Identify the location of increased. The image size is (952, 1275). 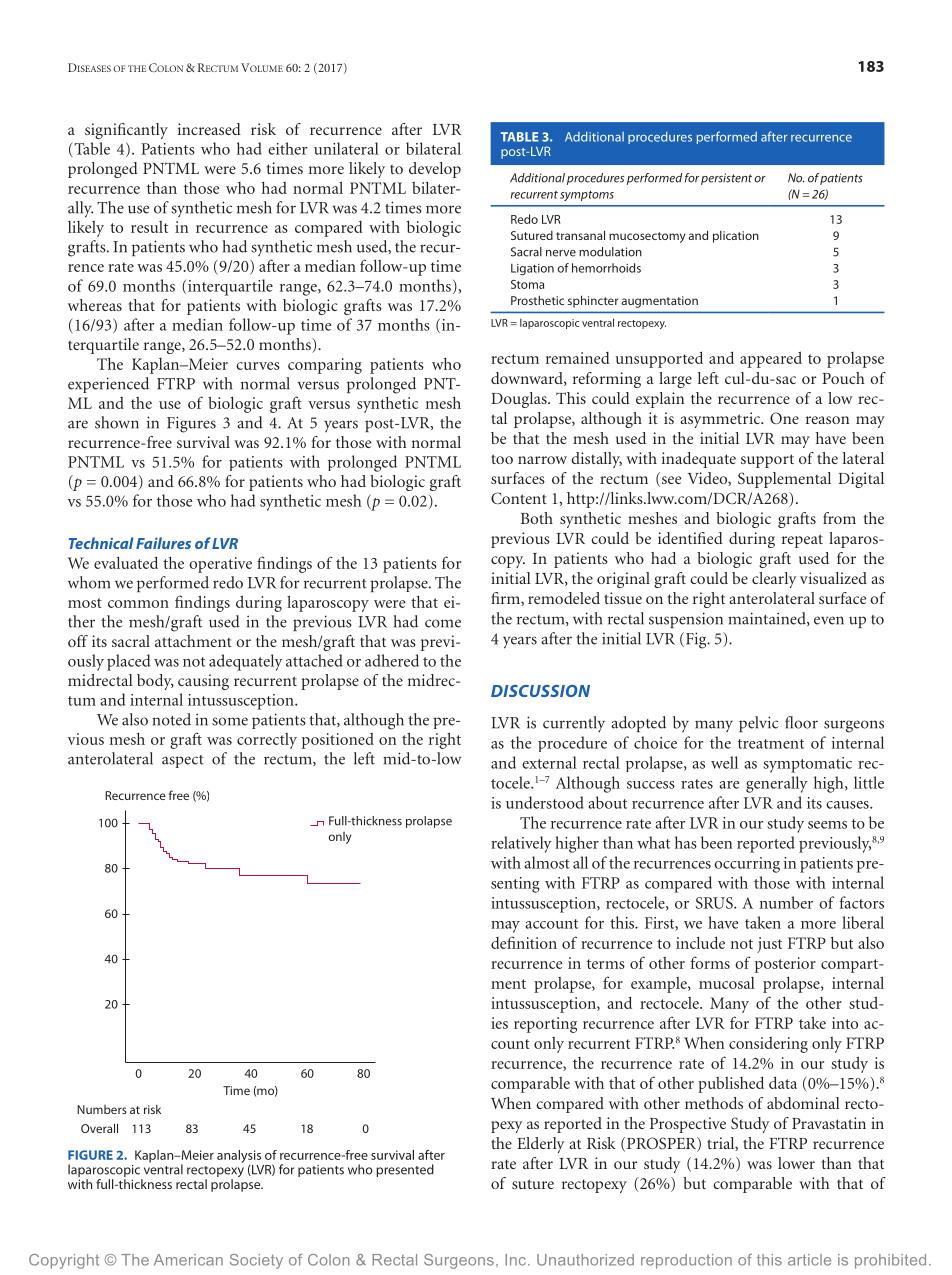
(209, 129).
